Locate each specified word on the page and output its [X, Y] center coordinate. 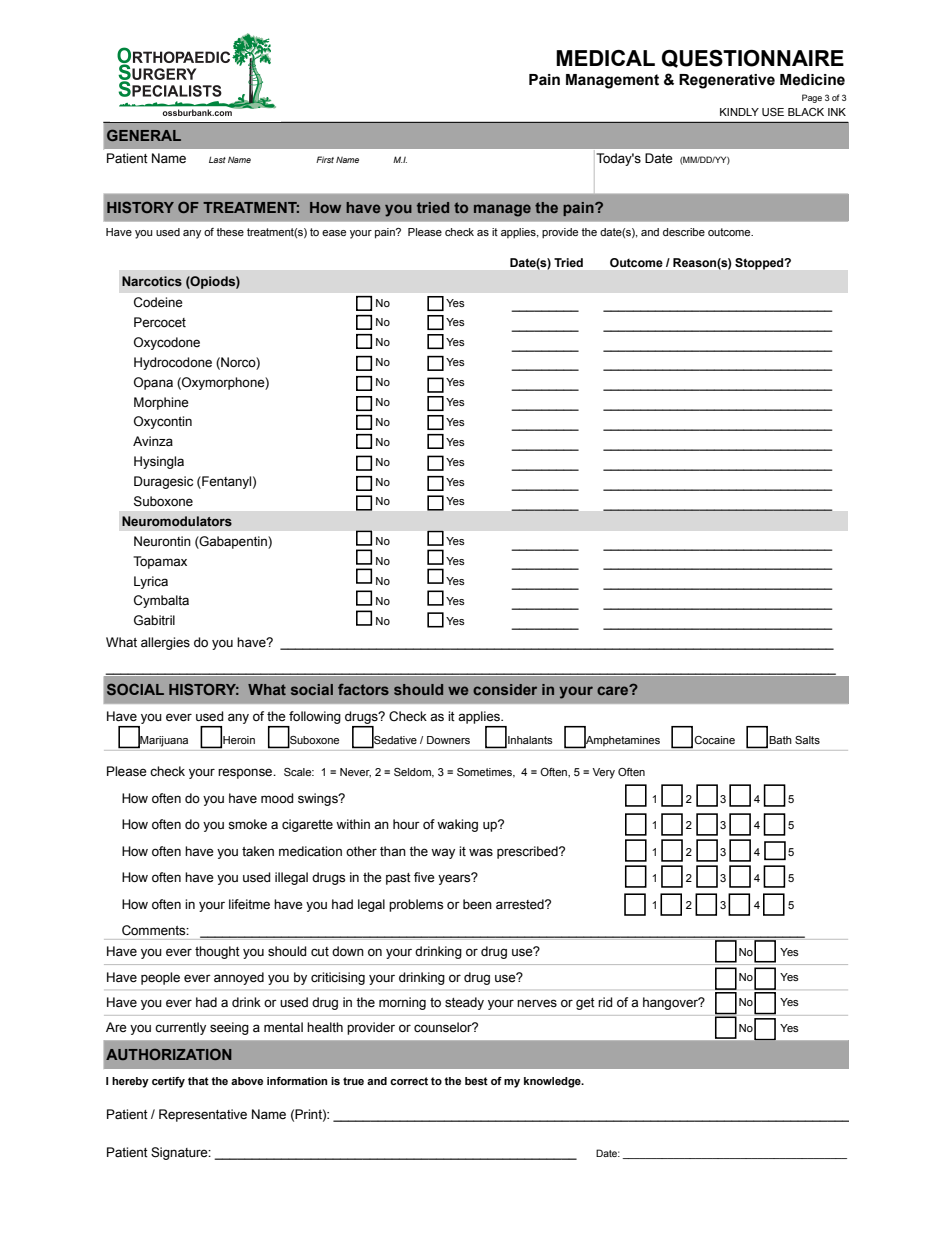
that [198, 1081]
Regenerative [727, 81]
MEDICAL [605, 58]
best [476, 1081]
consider [505, 689]
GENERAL [144, 135]
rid [605, 1002]
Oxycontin [163, 422]
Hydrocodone [173, 363]
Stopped [760, 264]
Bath [780, 740]
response [246, 773]
